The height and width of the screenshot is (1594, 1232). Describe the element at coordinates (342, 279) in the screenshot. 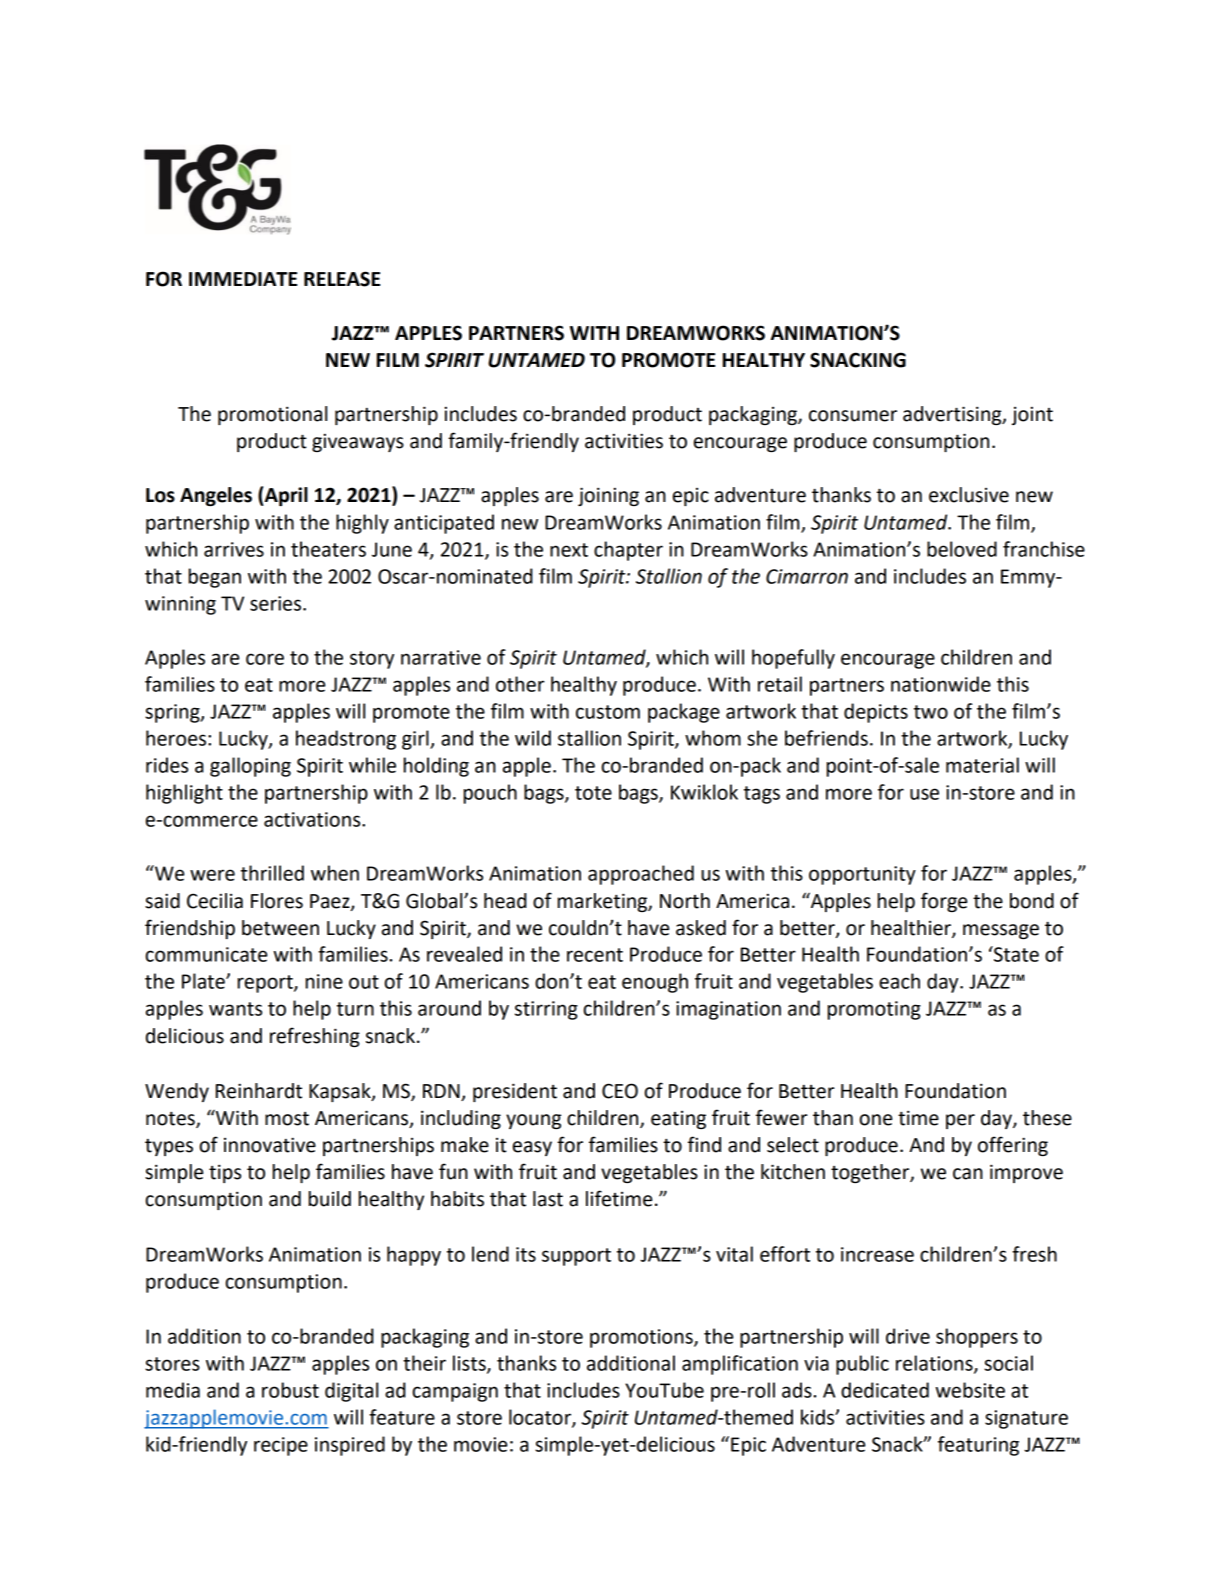

I see `RELEASE` at that location.
